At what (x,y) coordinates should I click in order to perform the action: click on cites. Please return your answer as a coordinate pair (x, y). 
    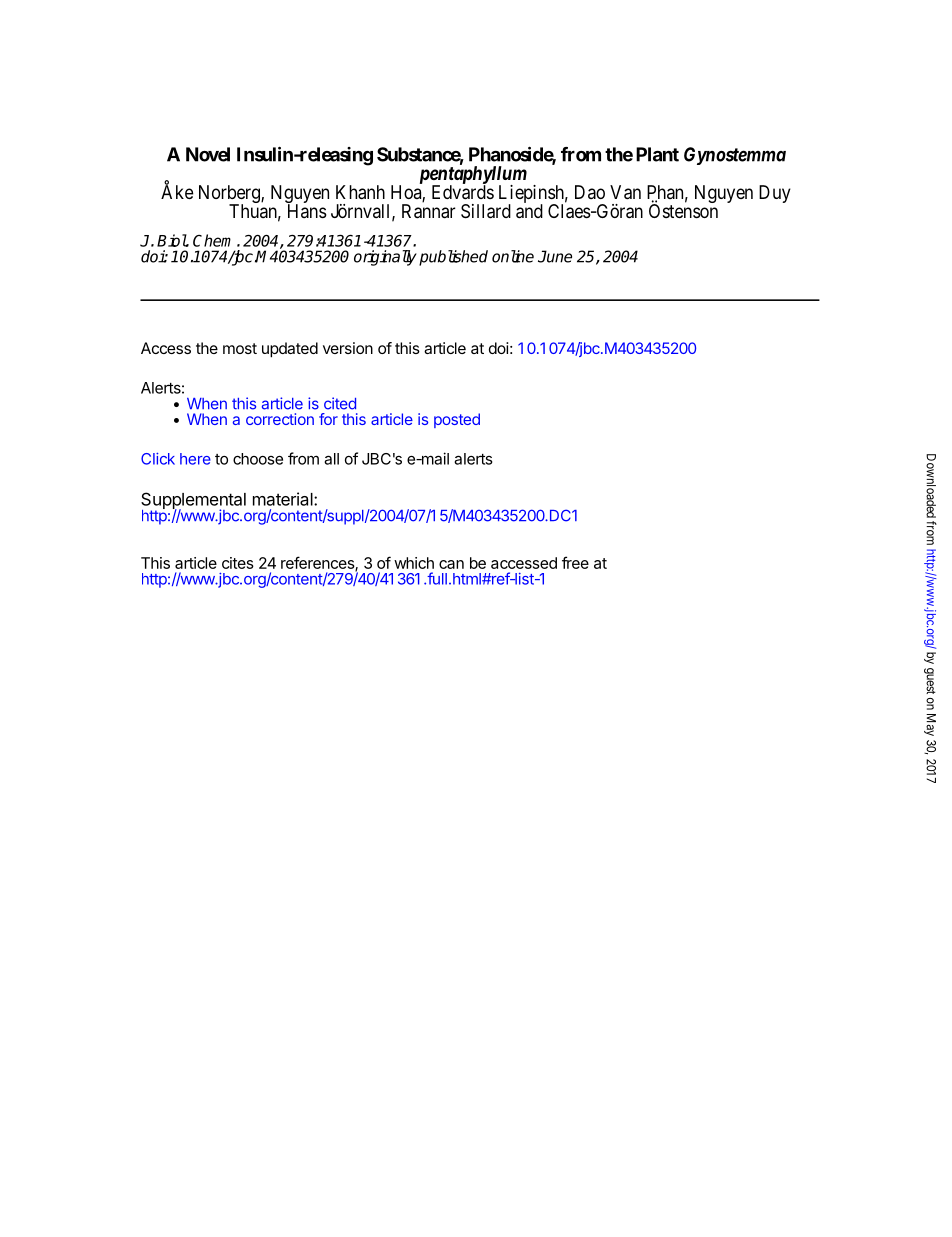
    Looking at the image, I should click on (238, 563).
